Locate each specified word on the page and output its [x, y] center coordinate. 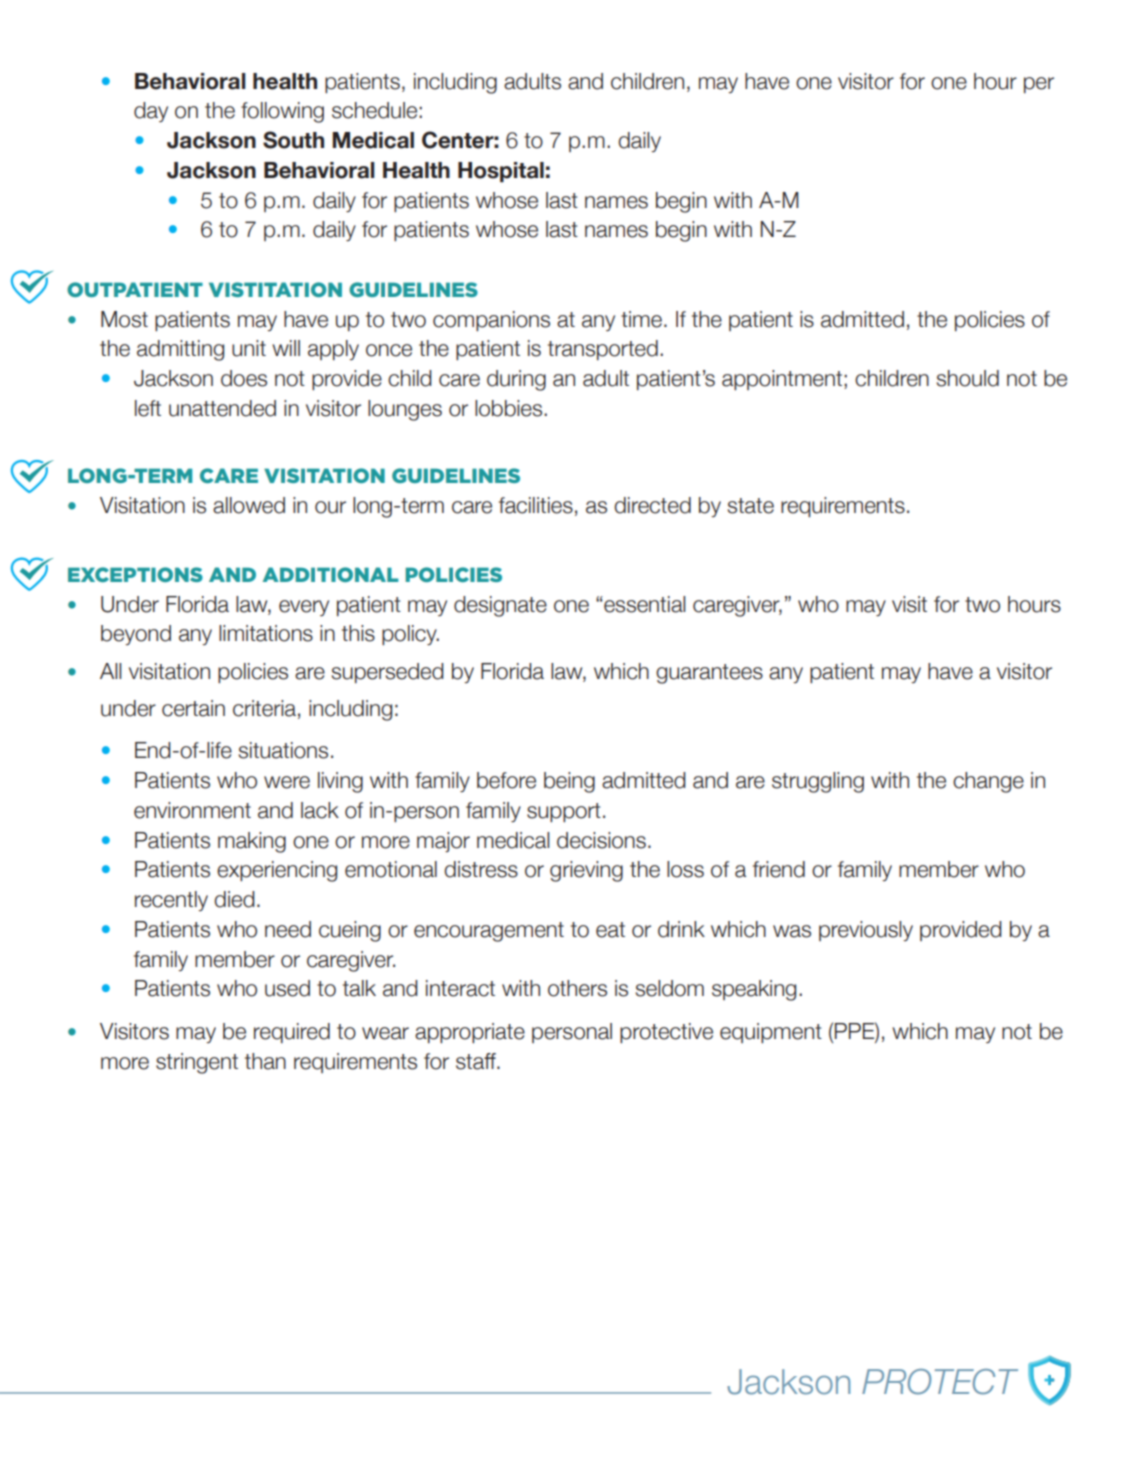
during [516, 380]
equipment [771, 1033]
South [293, 140]
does [244, 378]
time [641, 319]
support [564, 812]
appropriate [470, 1033]
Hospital [501, 172]
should [968, 378]
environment [192, 810]
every [304, 608]
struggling [818, 782]
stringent [197, 1063]
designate [500, 606]
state [751, 506]
